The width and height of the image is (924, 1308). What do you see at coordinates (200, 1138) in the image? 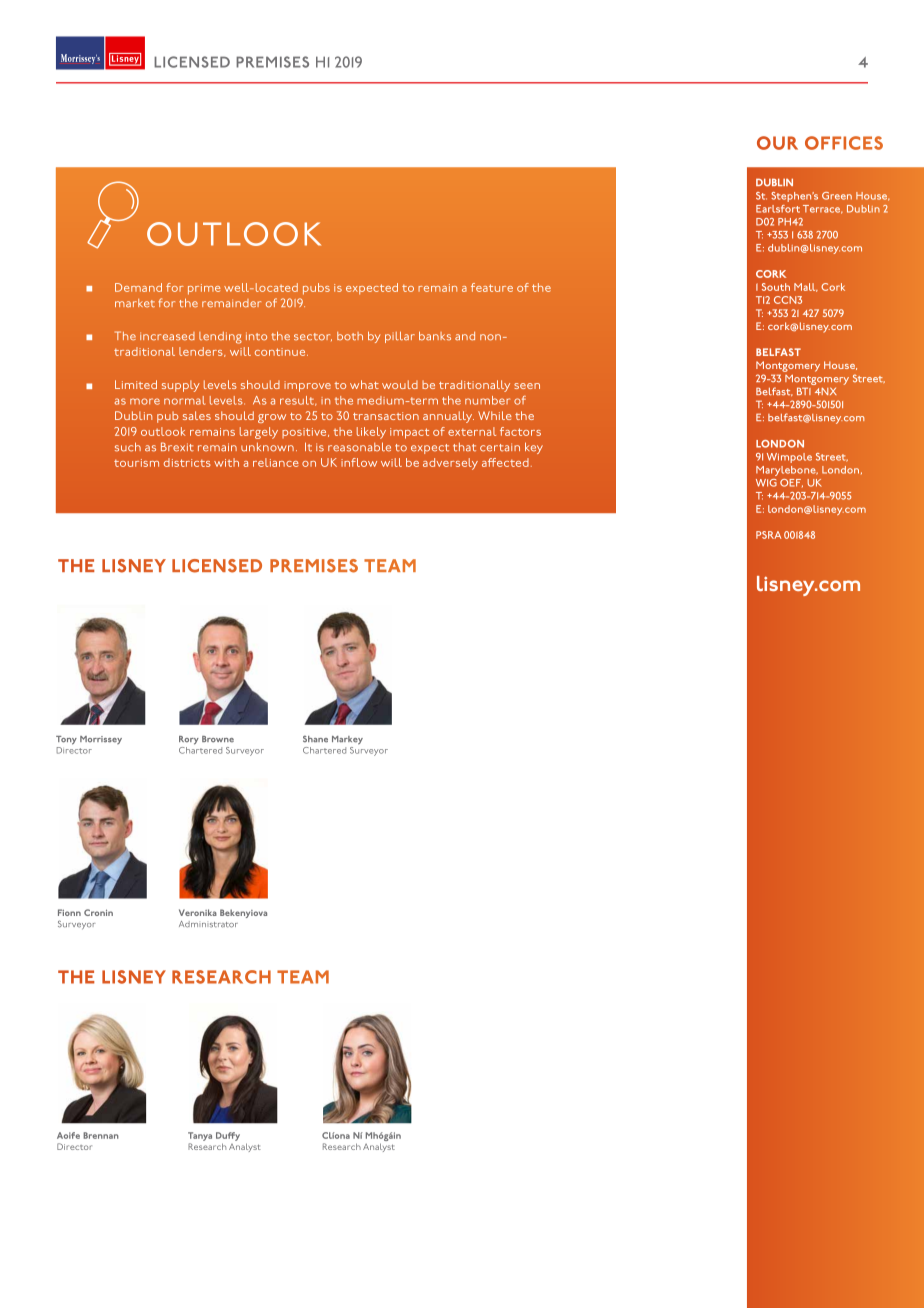
I see `Tanya` at bounding box center [200, 1138].
